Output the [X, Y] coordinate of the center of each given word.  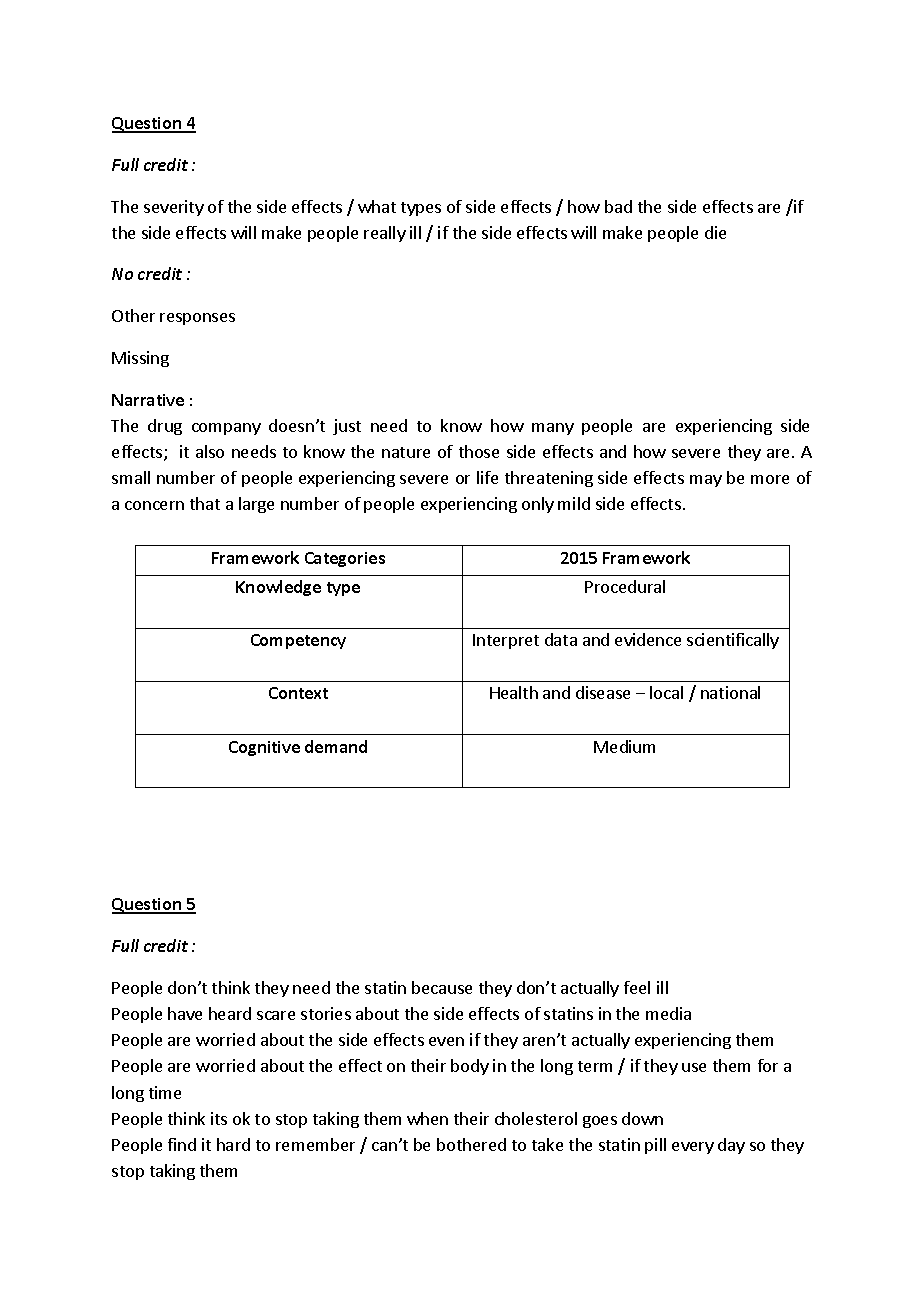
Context [298, 693]
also [210, 451]
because [442, 987]
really [385, 234]
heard [230, 1013]
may [706, 481]
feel [637, 987]
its [219, 1118]
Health [514, 692]
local [666, 692]
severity [174, 208]
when [427, 1118]
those [479, 451]
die [715, 232]
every [693, 1148]
